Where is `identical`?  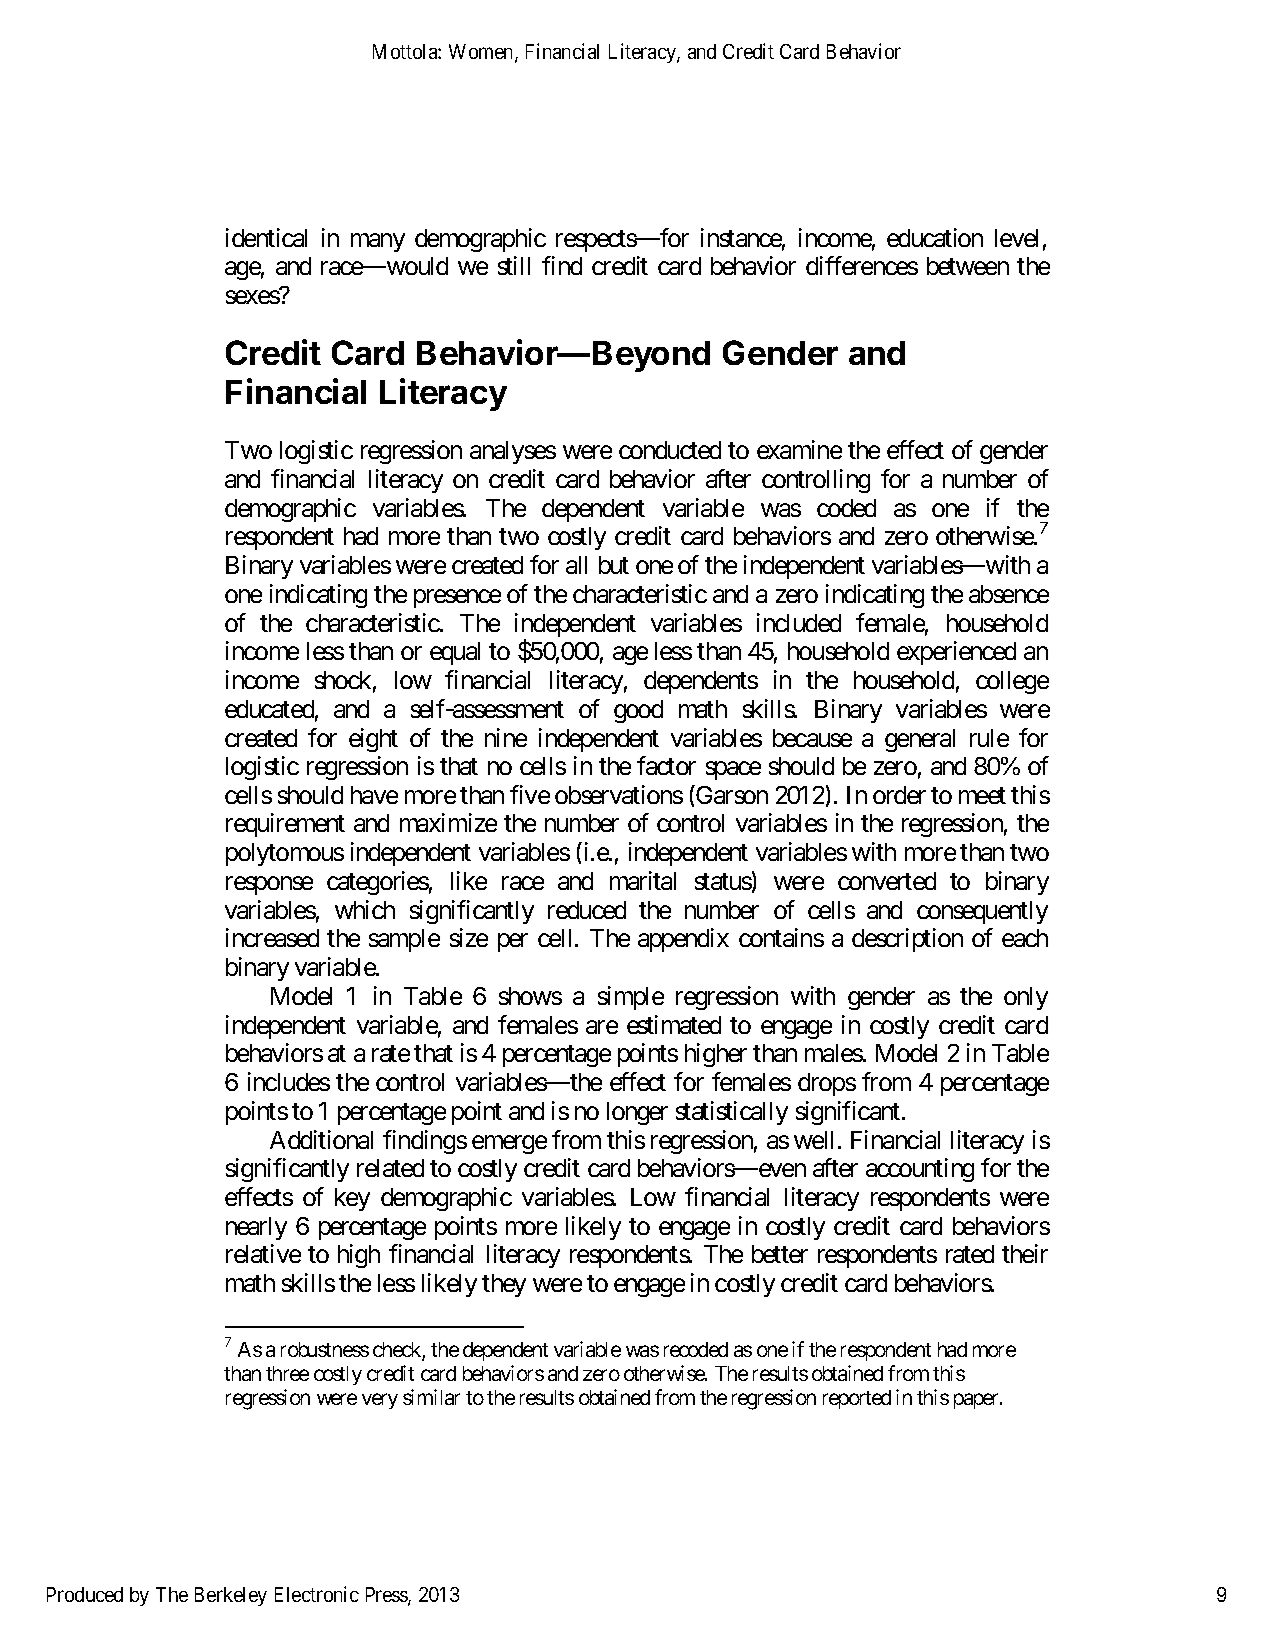
identical is located at coordinates (266, 237).
